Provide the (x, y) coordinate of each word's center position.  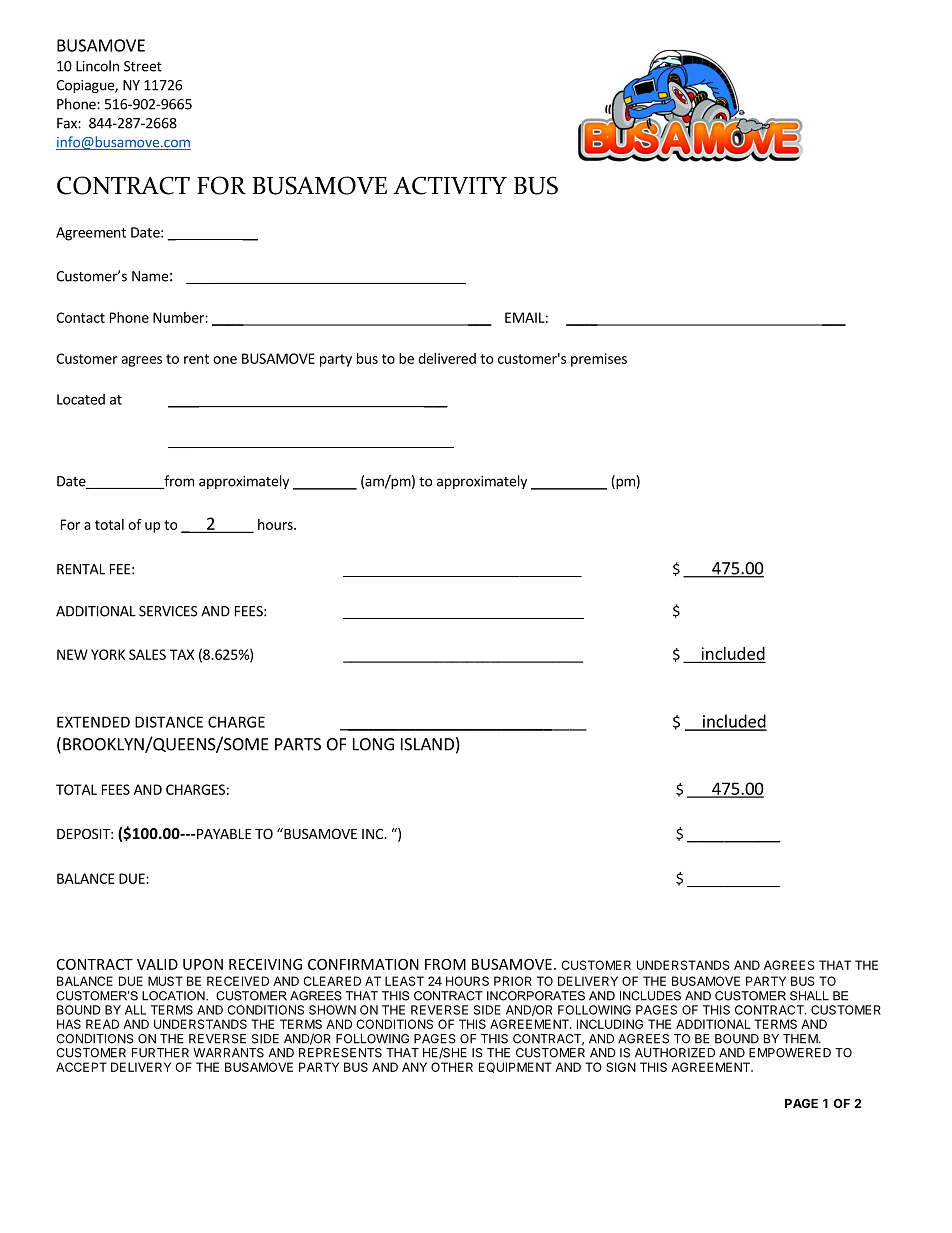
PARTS (298, 744)
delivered (447, 358)
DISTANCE (169, 722)
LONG (373, 744)
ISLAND (427, 744)
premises (599, 360)
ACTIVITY (450, 185)
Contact (80, 317)
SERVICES (168, 611)
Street (143, 66)
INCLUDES (650, 996)
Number (179, 317)
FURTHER (160, 1053)
